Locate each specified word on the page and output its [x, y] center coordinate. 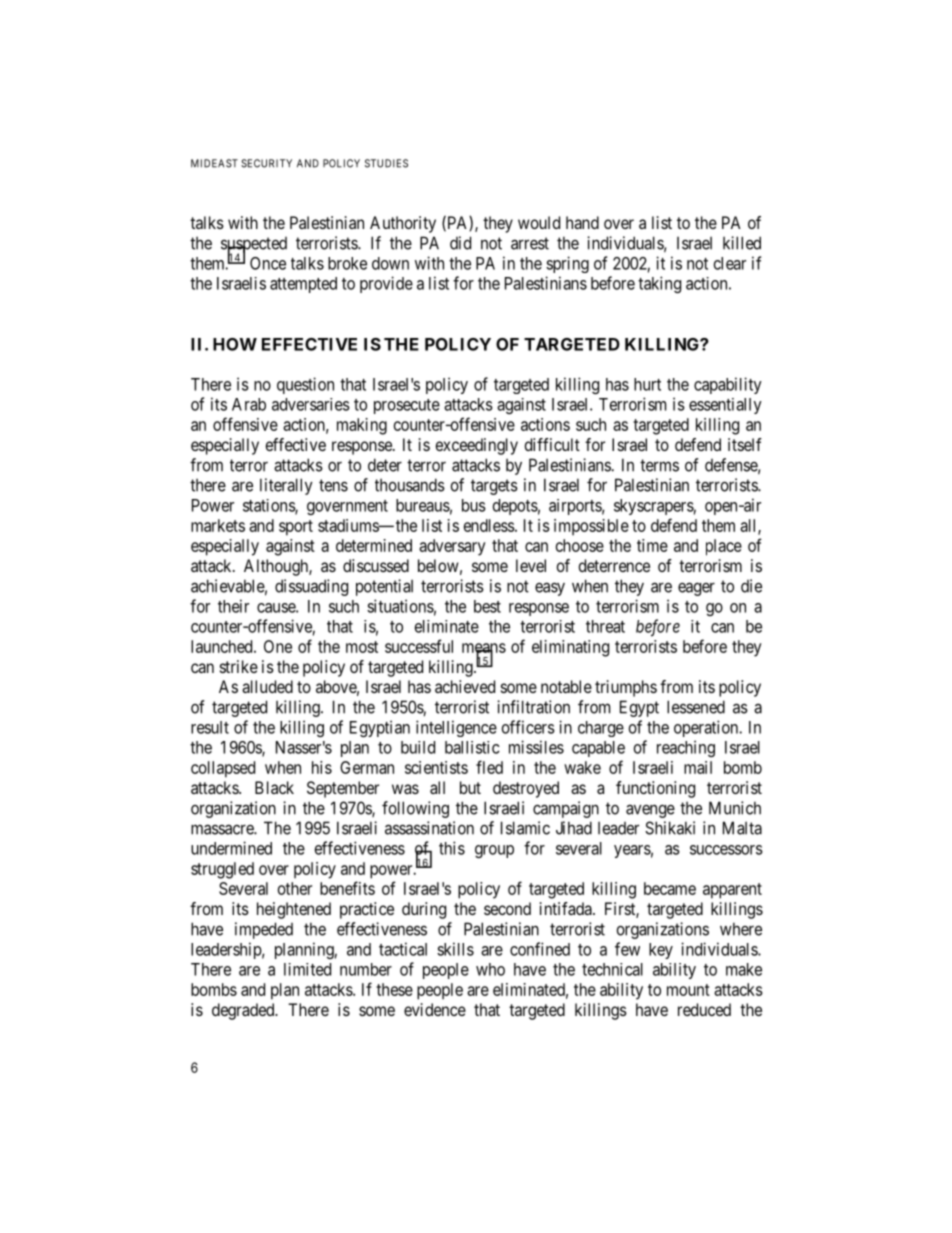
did [460, 243]
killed [742, 243]
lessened [696, 707]
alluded [267, 686]
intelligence [456, 728]
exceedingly [477, 446]
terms [659, 465]
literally [286, 486]
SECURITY [266, 163]
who [490, 969]
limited [307, 969]
